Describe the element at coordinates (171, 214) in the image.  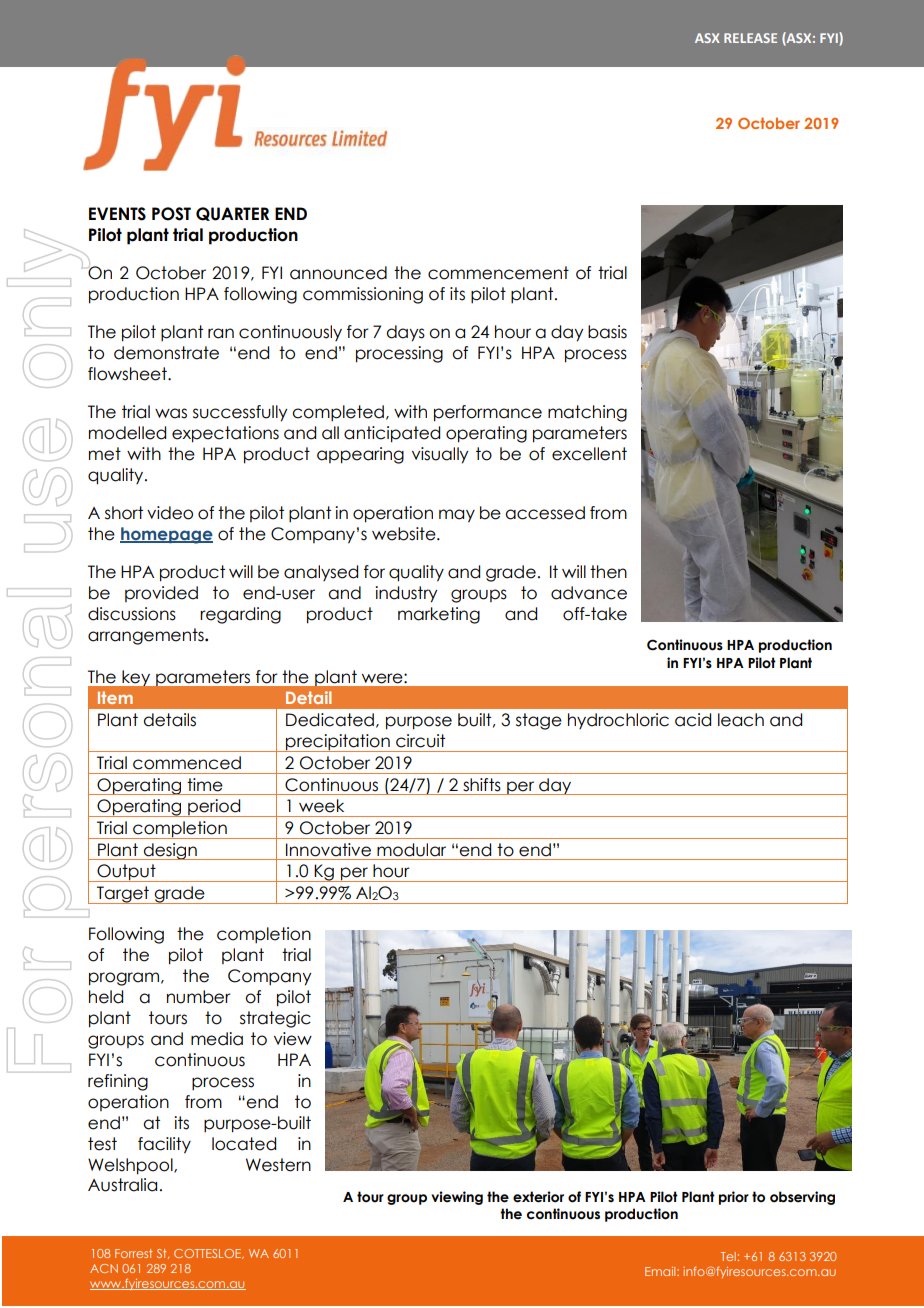
I see `POST` at that location.
